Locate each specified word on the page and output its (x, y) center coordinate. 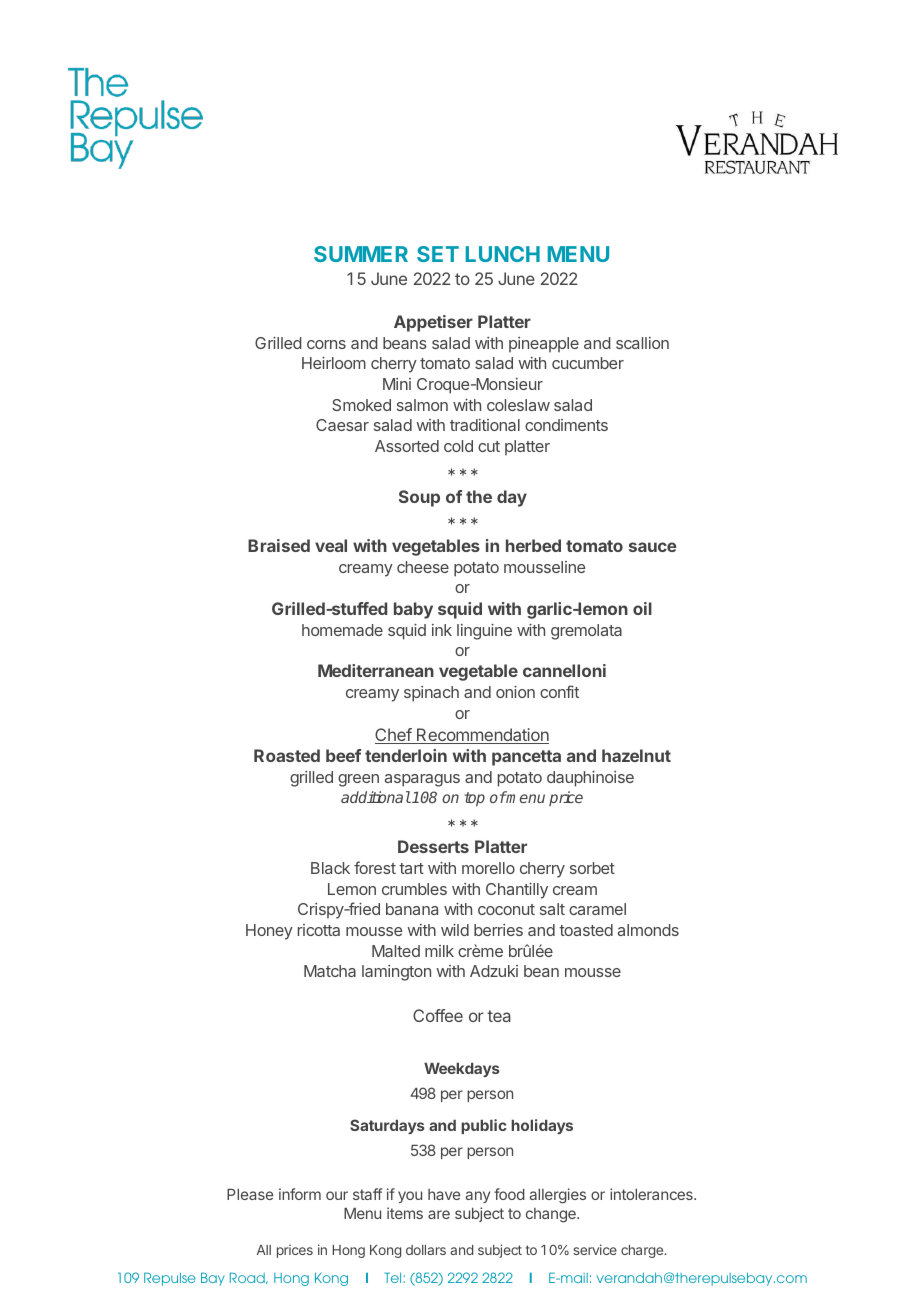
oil (642, 608)
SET (438, 254)
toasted (586, 930)
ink (442, 630)
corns (326, 344)
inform (300, 1194)
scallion (642, 343)
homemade (342, 630)
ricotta (319, 930)
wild (455, 930)
